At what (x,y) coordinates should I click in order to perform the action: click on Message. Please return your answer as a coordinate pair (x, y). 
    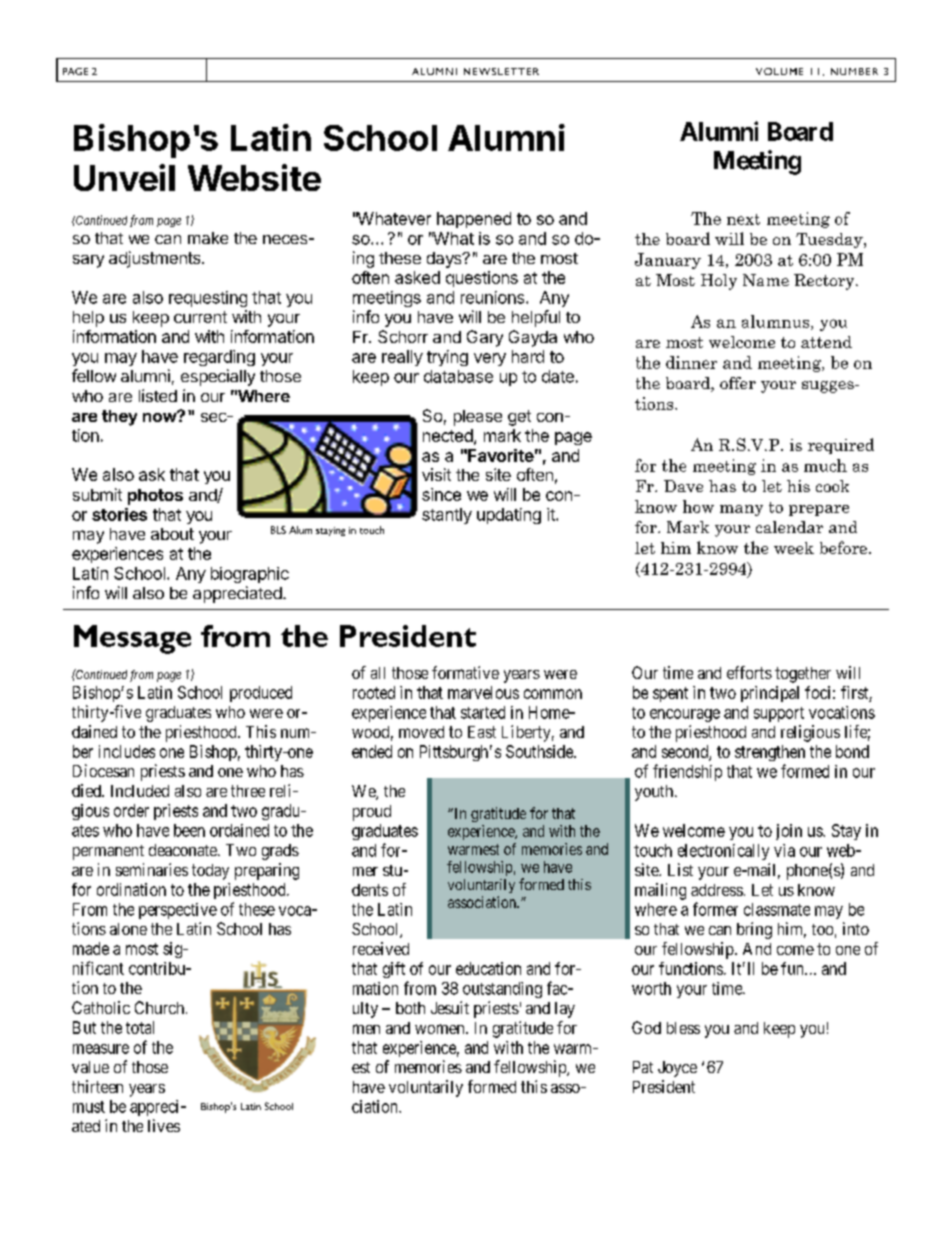
    Looking at the image, I should click on (132, 639).
